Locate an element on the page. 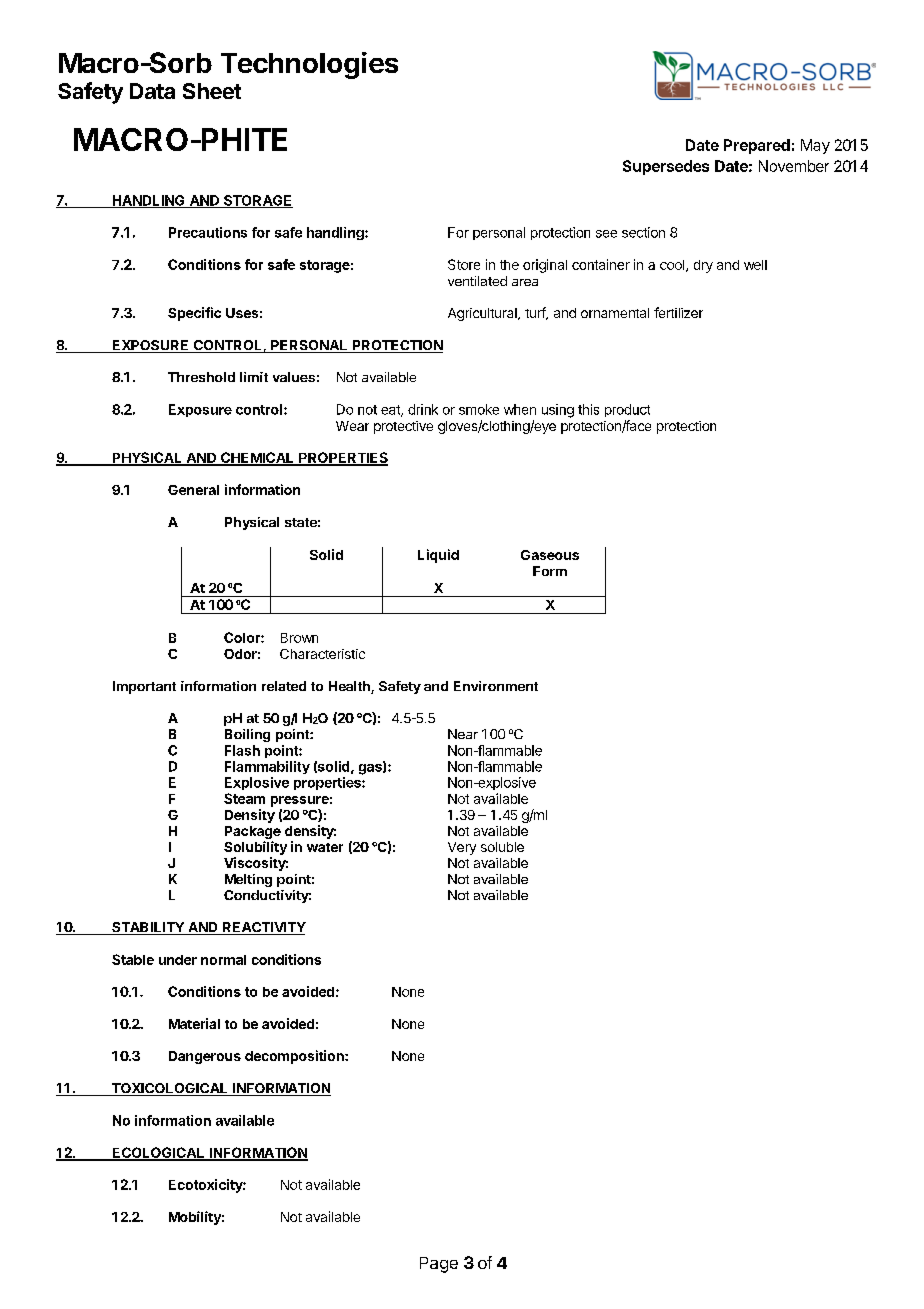 This page has height=1309, width=924. Prepared is located at coordinates (757, 146).
